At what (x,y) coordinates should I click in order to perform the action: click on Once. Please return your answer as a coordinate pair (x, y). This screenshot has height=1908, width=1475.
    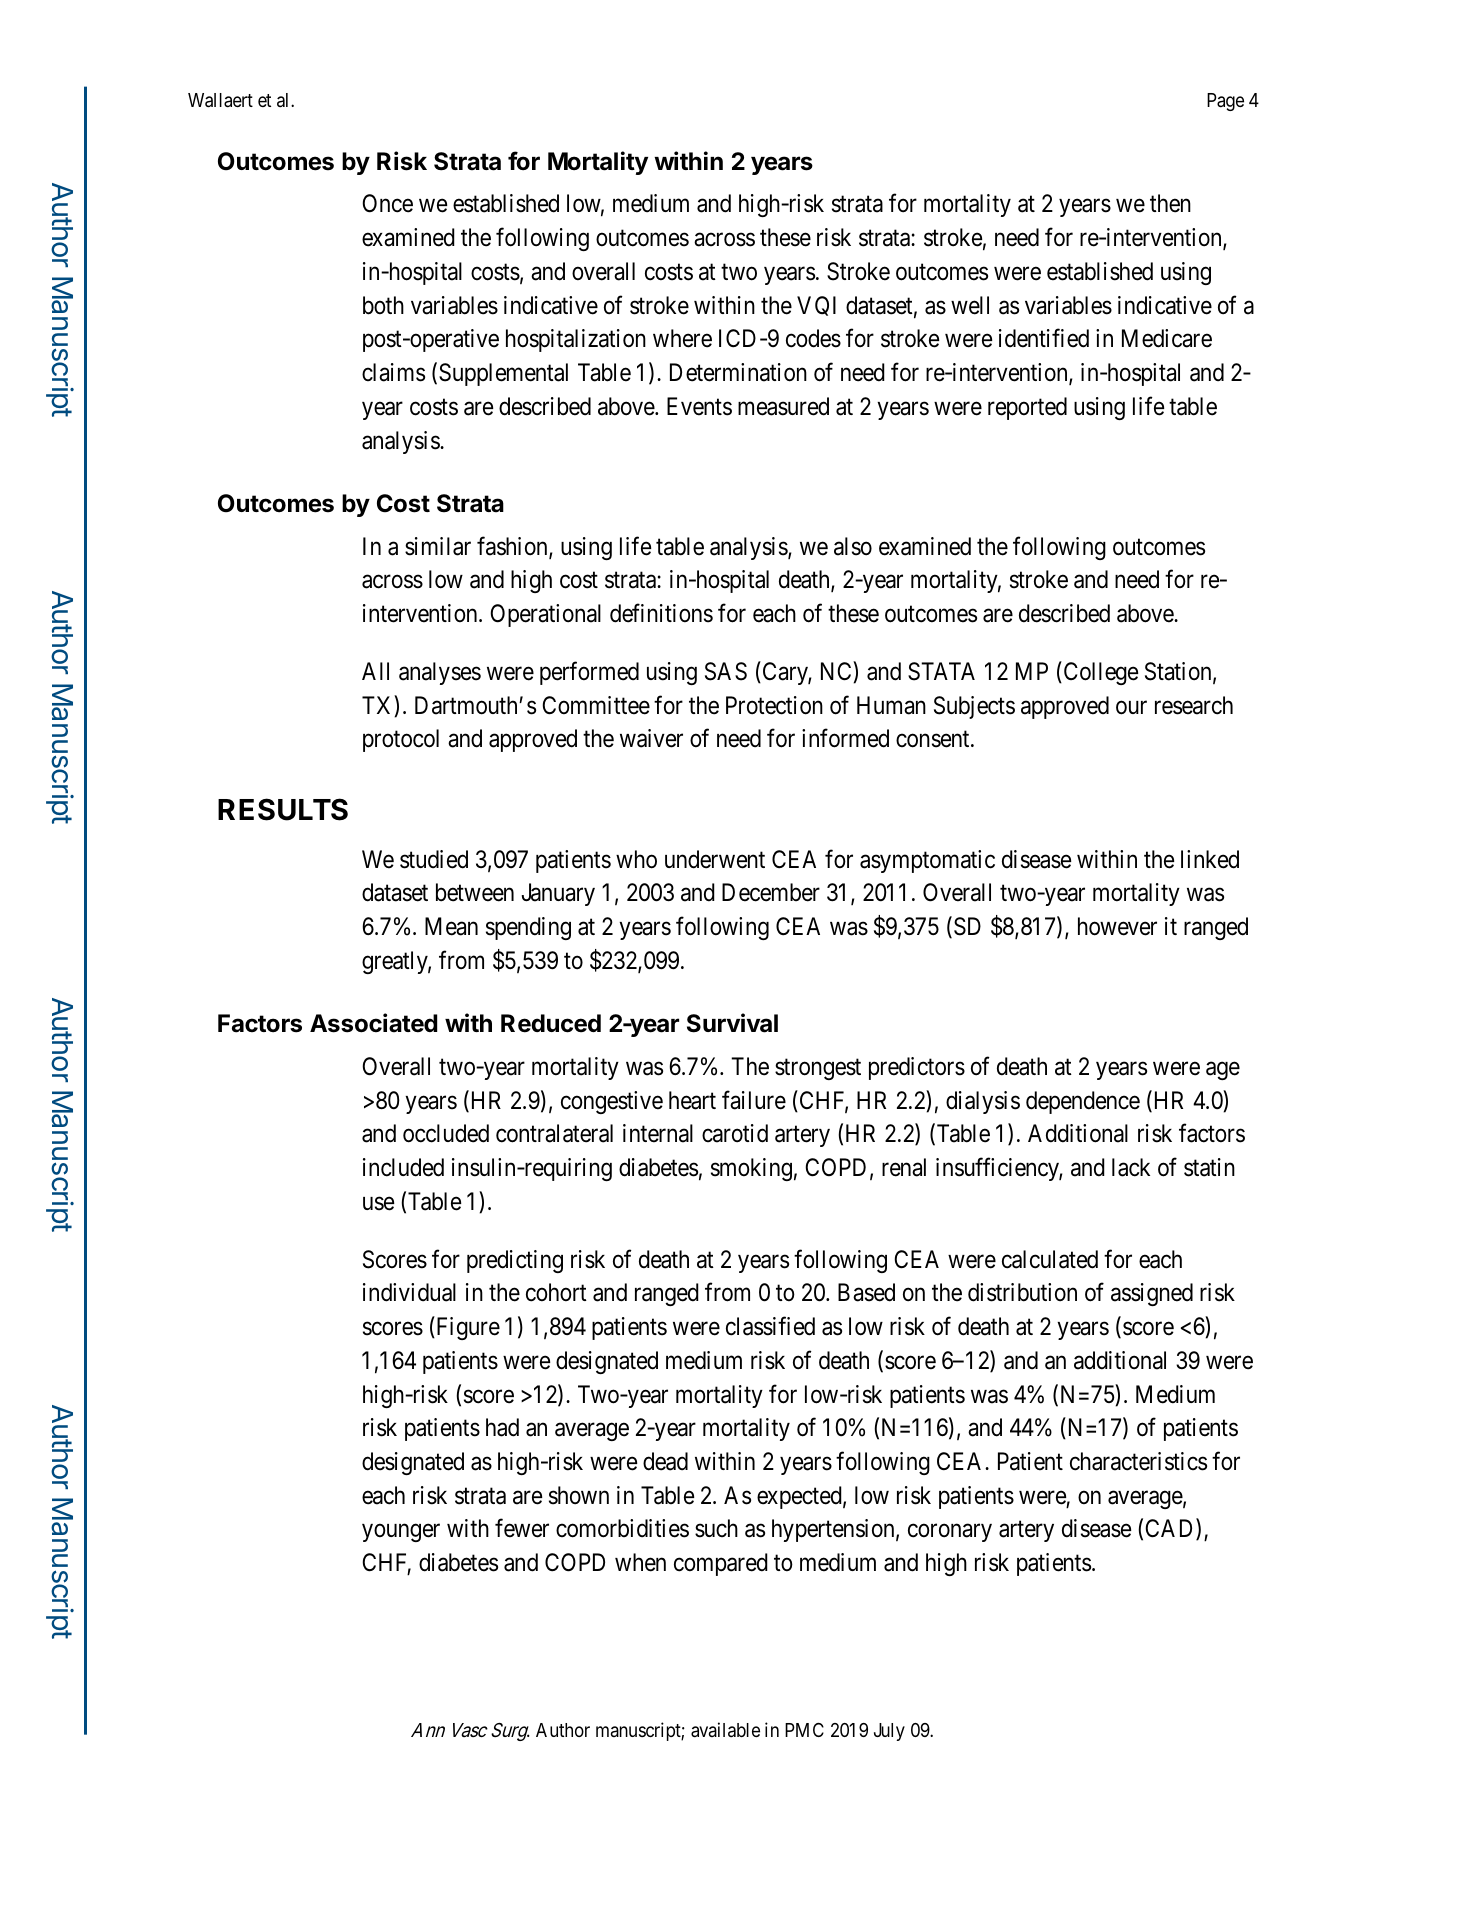
    Looking at the image, I should click on (387, 203).
